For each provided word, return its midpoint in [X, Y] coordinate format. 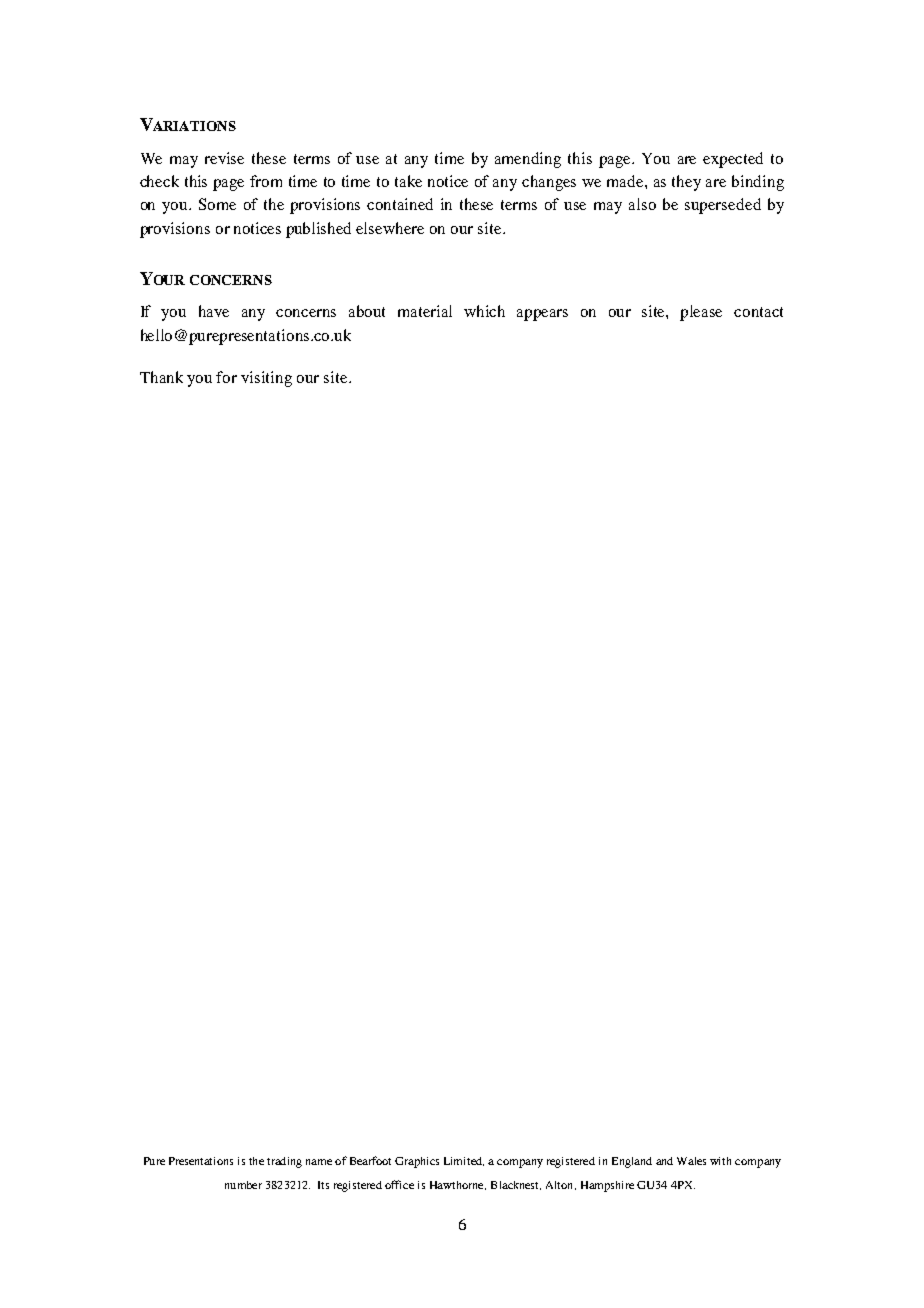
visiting [266, 379]
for [226, 377]
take [408, 181]
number [243, 1185]
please [701, 313]
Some [217, 204]
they [686, 183]
